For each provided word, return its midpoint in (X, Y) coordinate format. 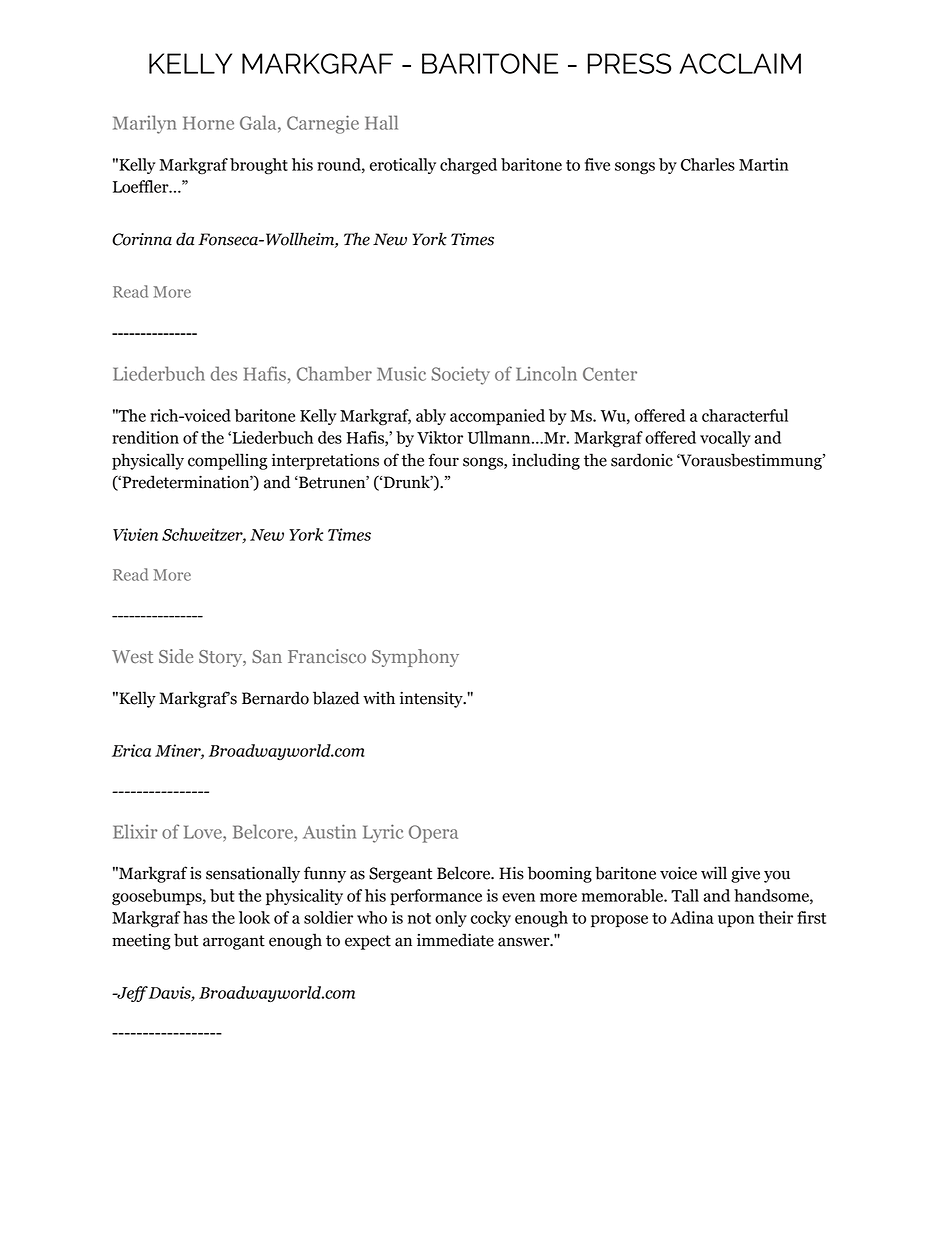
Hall (381, 122)
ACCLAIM (740, 63)
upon (736, 921)
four (443, 460)
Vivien (135, 534)
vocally (725, 439)
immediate (455, 940)
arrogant (234, 942)
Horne (208, 123)
